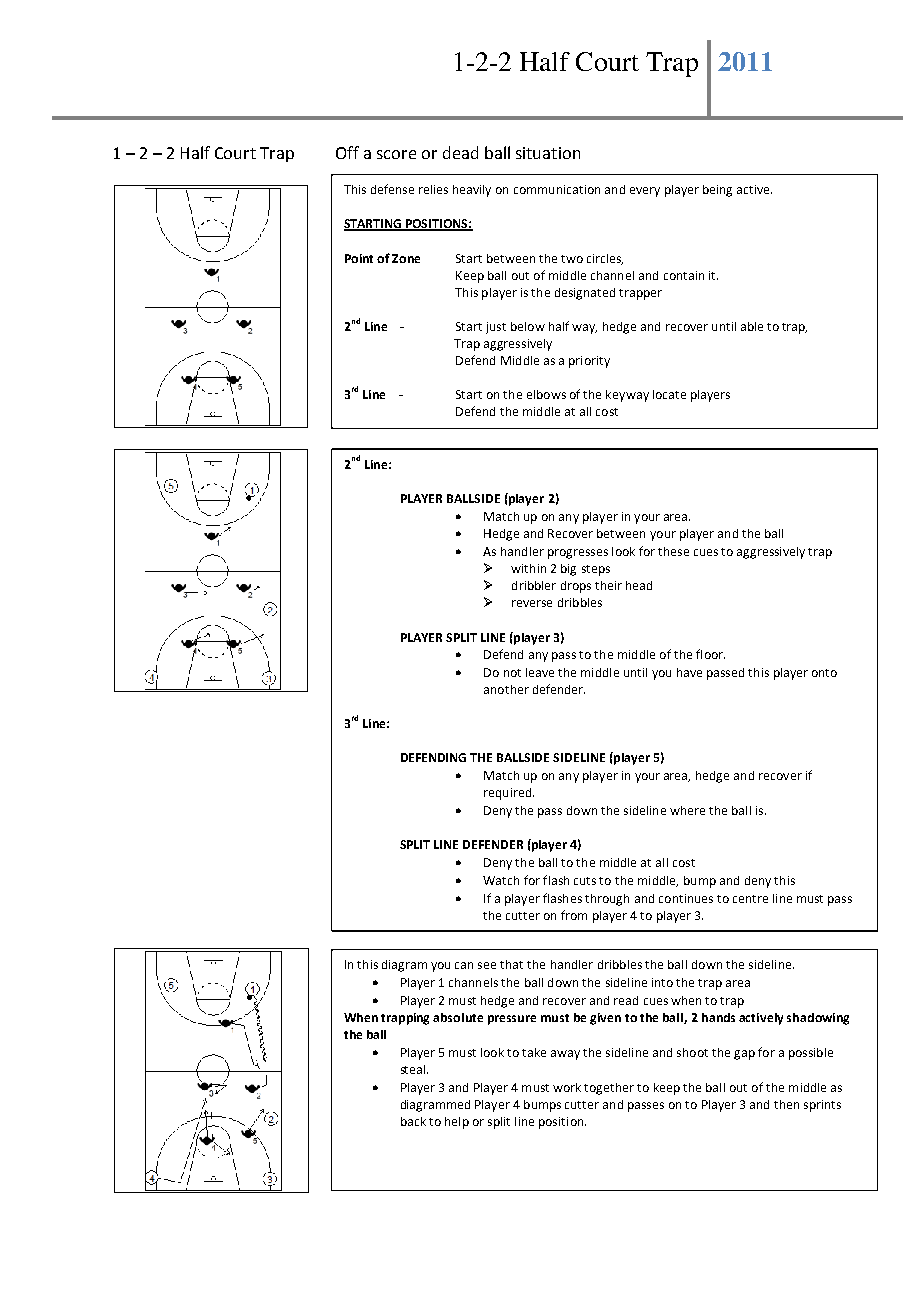 The image size is (924, 1308). What do you see at coordinates (413, 1121) in the image?
I see `back` at bounding box center [413, 1121].
